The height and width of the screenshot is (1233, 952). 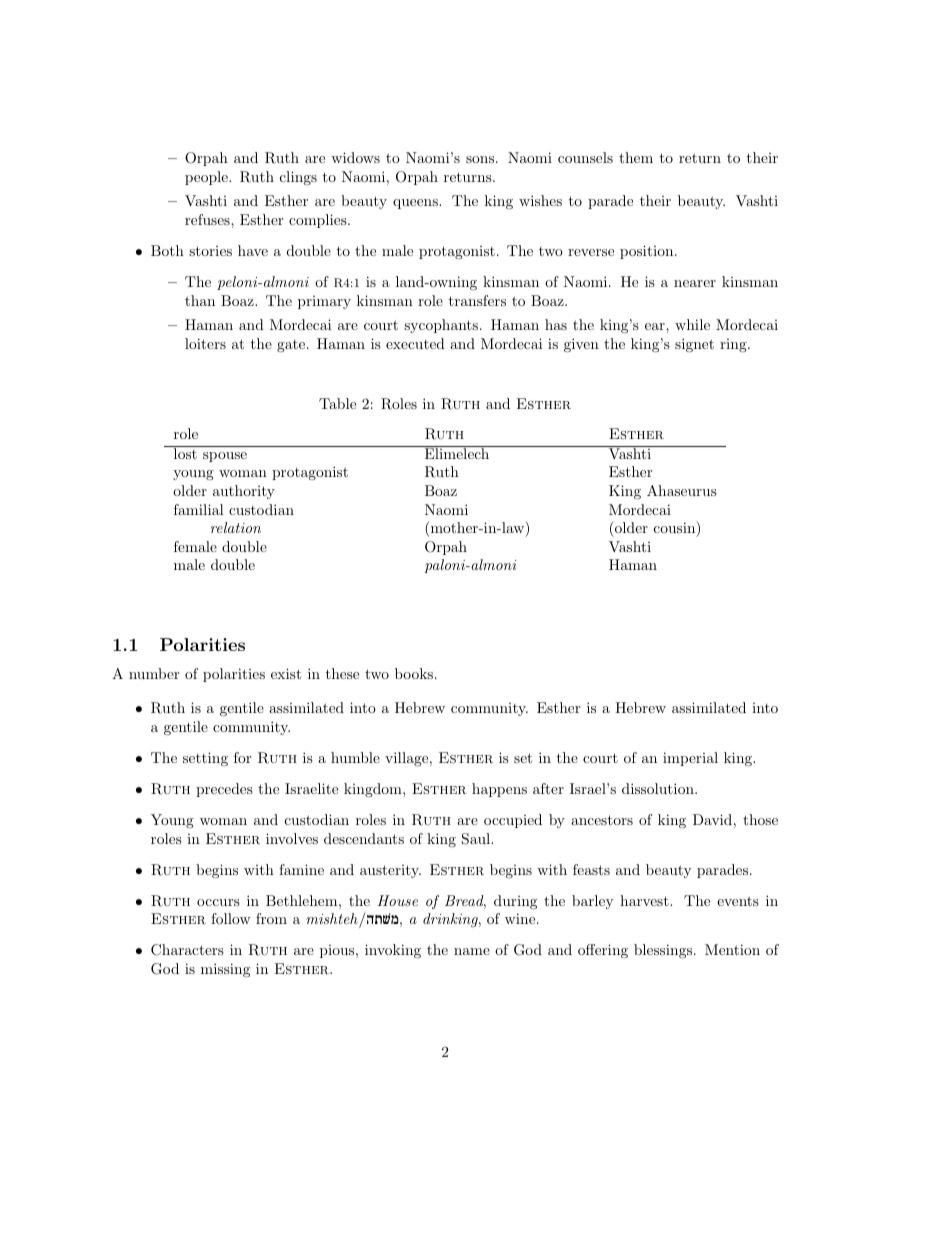 What do you see at coordinates (663, 951) in the screenshot?
I see `blessings` at bounding box center [663, 951].
